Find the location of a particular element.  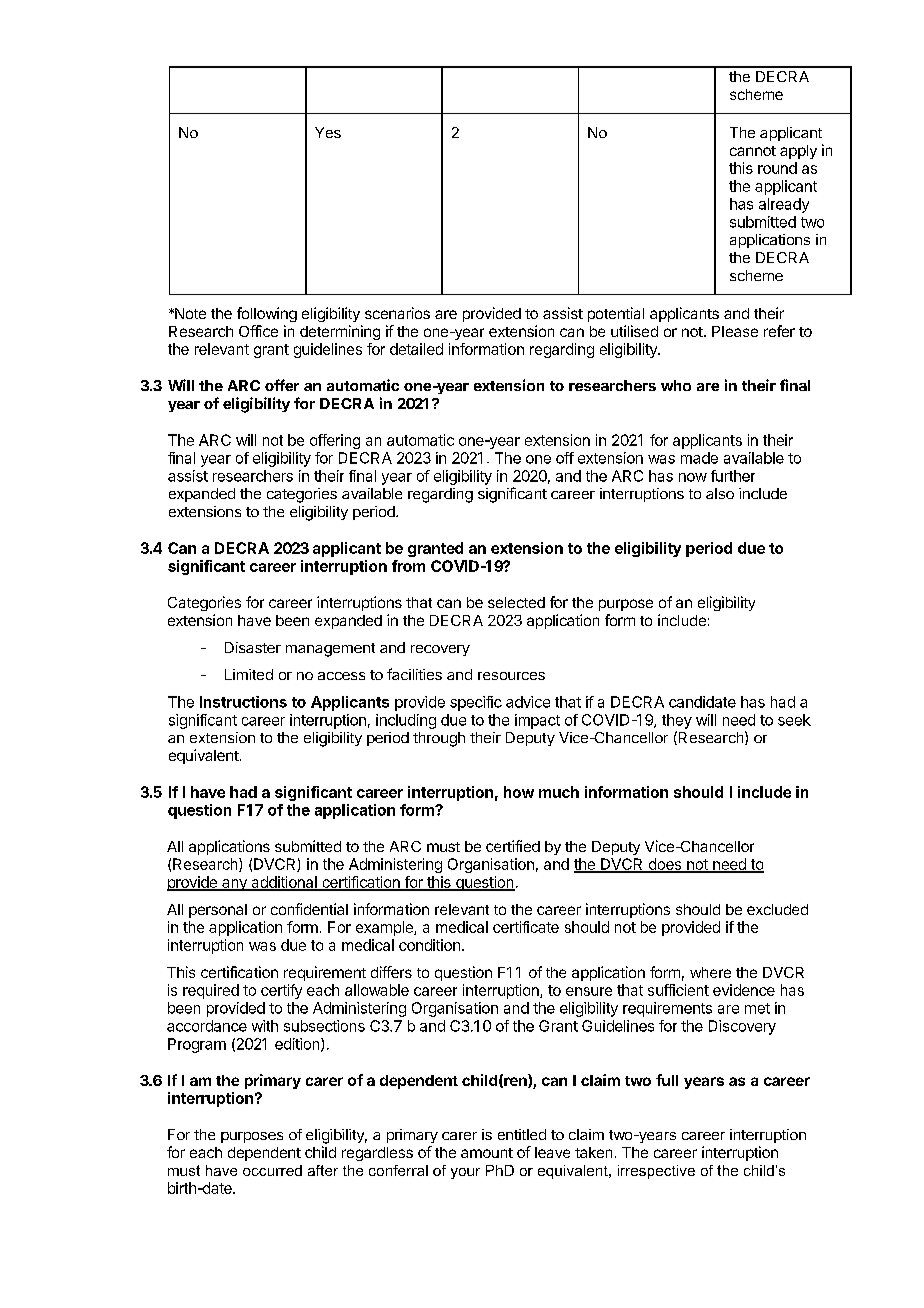

resources is located at coordinates (511, 676).
